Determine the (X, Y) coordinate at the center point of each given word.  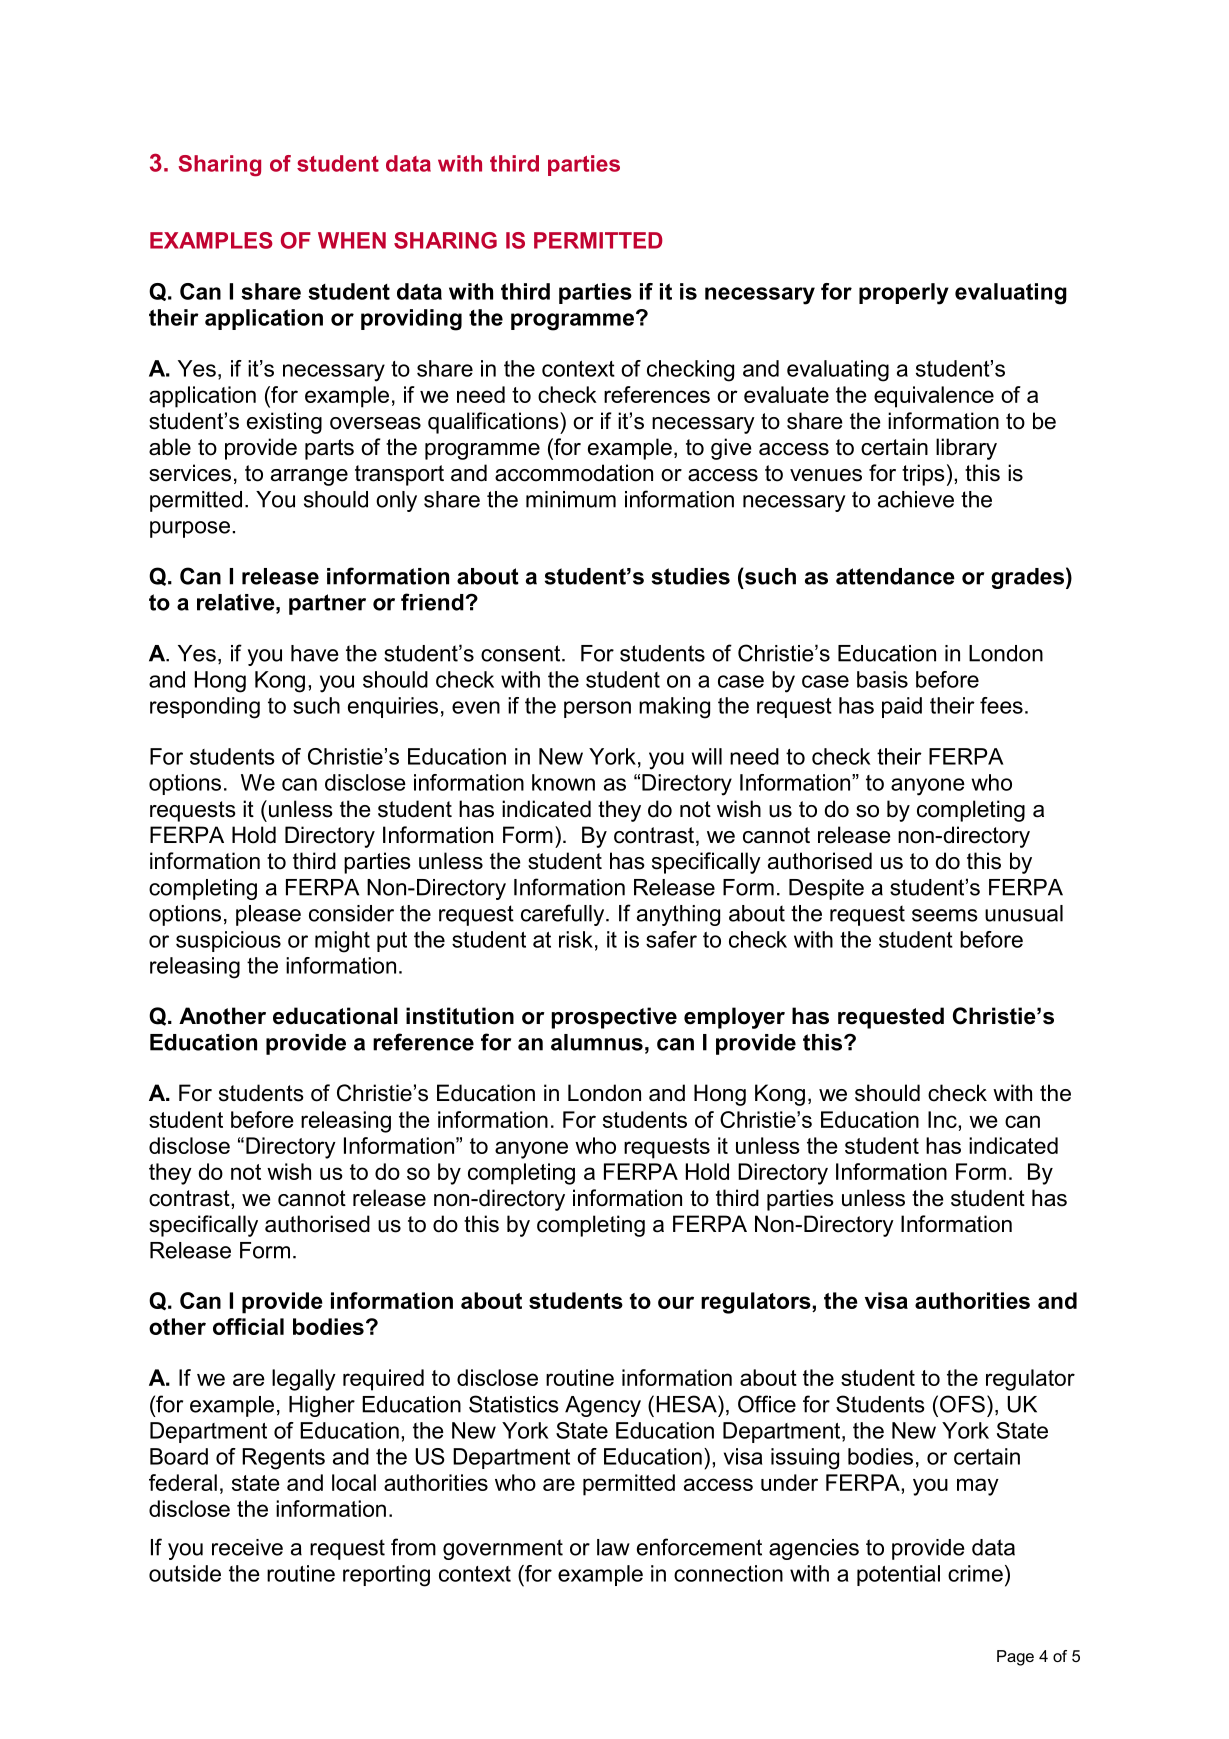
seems (945, 915)
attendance (895, 576)
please (268, 915)
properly (904, 294)
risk (576, 939)
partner (327, 604)
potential (898, 1575)
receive (247, 1547)
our (676, 1302)
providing (411, 320)
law (613, 1547)
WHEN (352, 240)
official (248, 1326)
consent (522, 653)
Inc (943, 1119)
